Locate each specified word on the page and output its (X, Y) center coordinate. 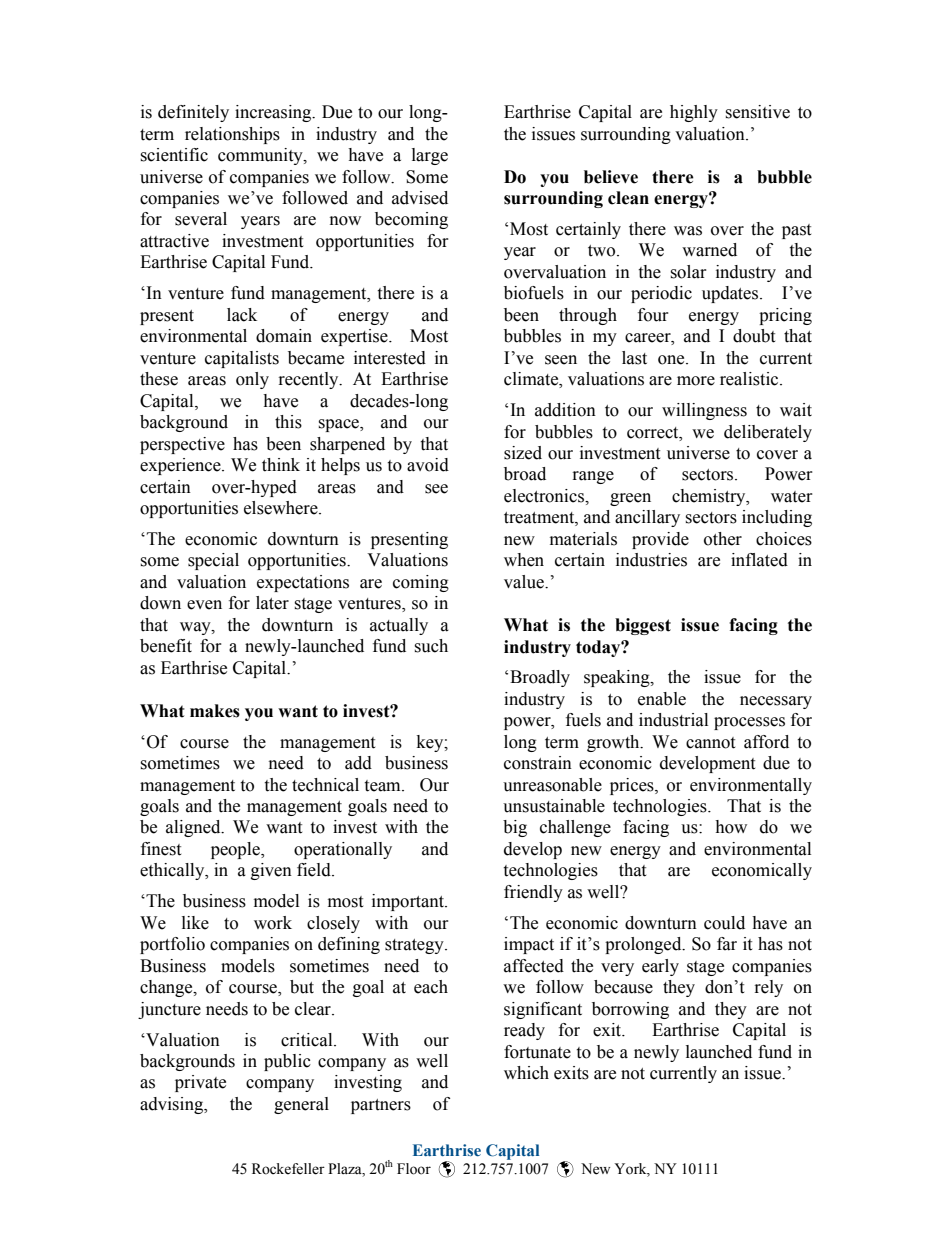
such (431, 646)
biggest (643, 626)
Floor (414, 1169)
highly (694, 113)
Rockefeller (288, 1169)
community (261, 156)
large (430, 156)
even (204, 605)
